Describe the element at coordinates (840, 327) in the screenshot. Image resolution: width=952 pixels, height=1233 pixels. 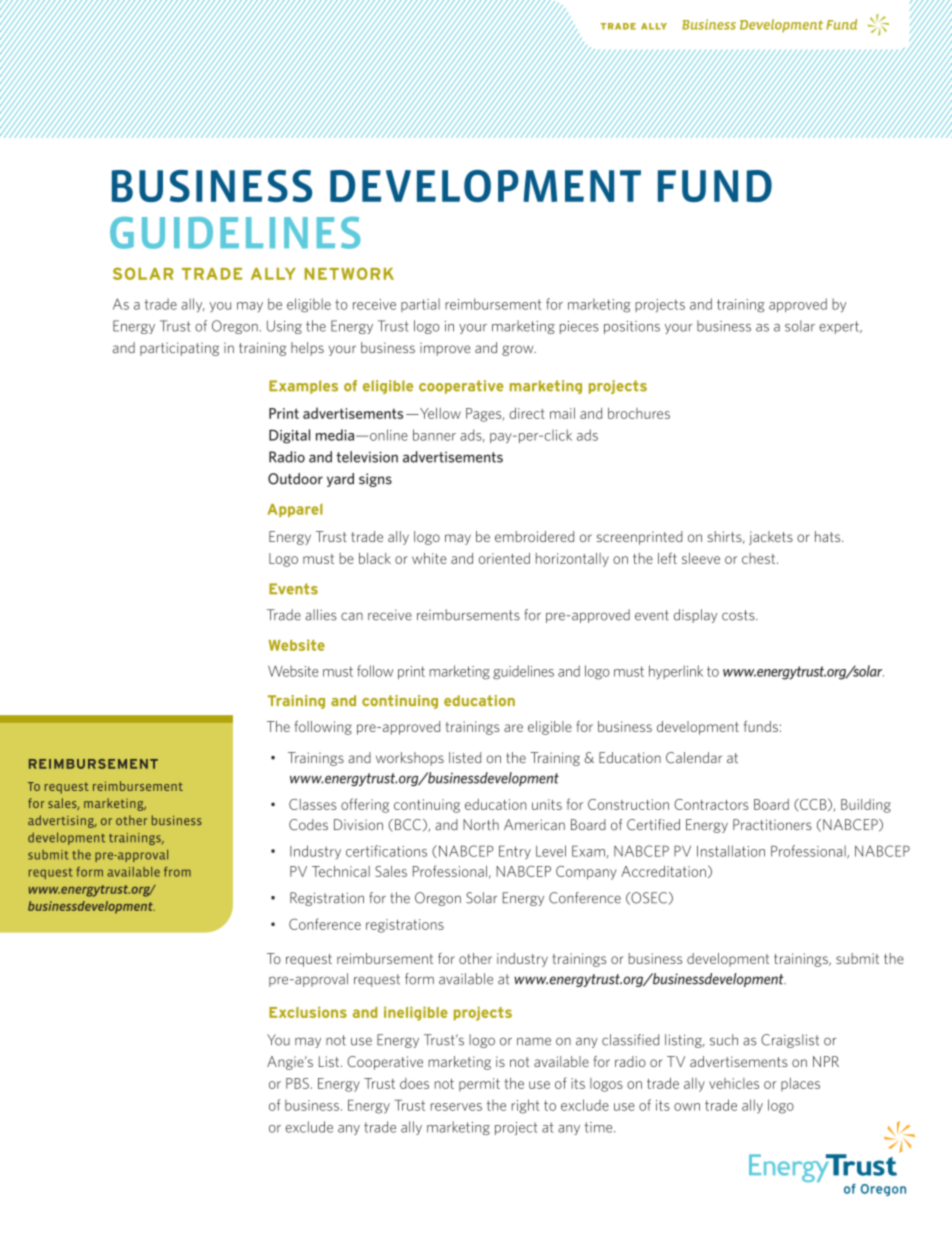
I see `expert` at that location.
